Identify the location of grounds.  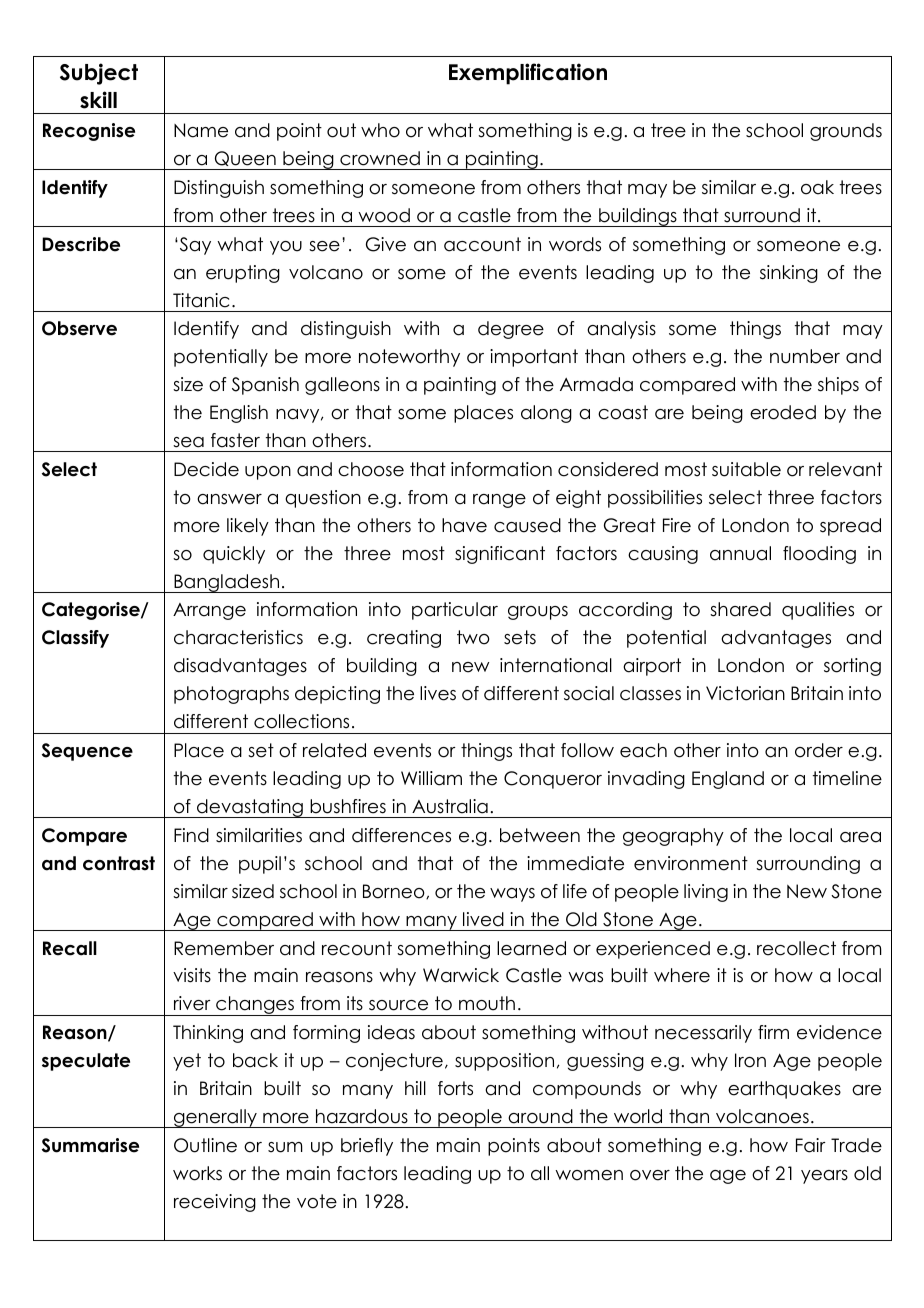
(846, 132).
